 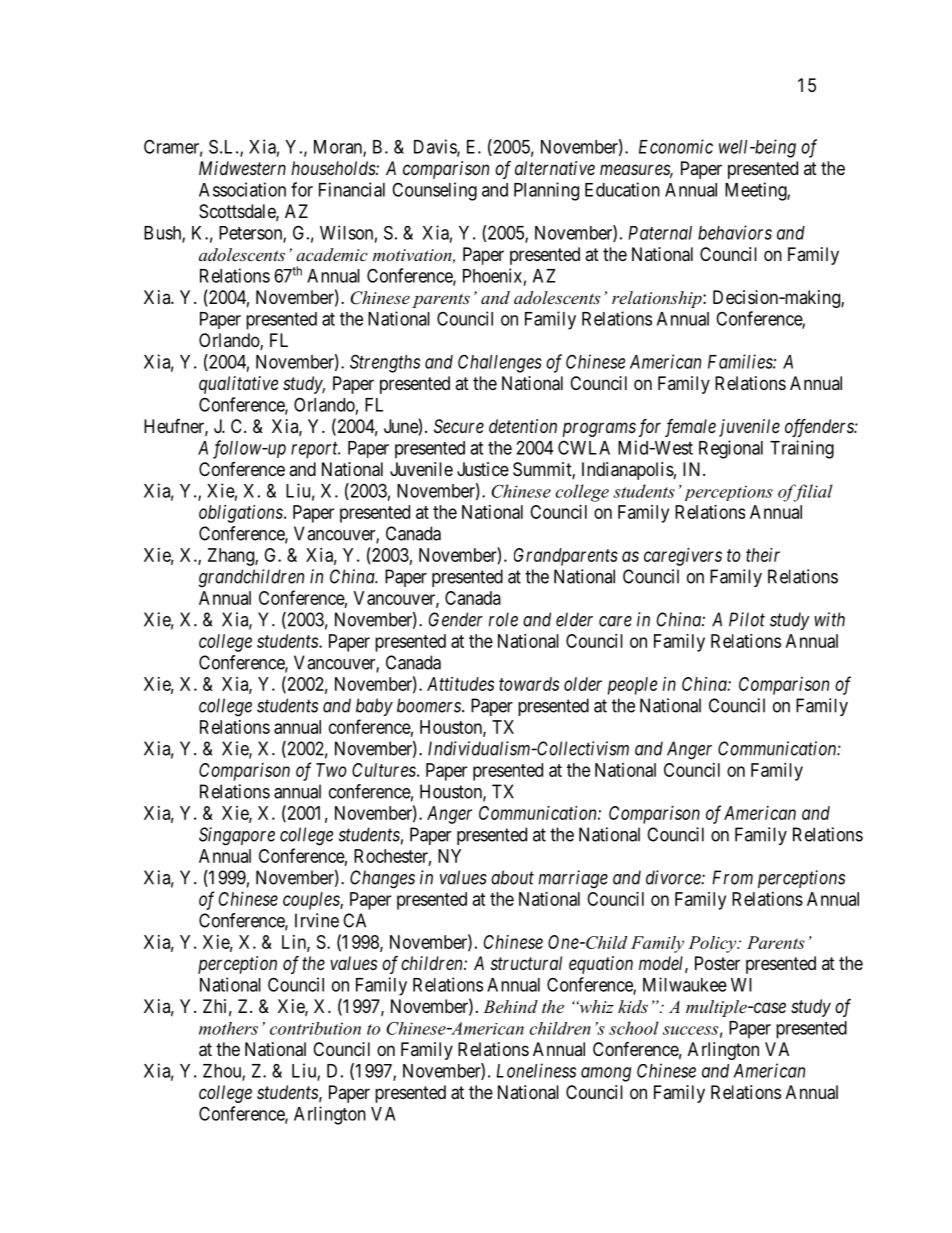 What do you see at coordinates (238, 385) in the image?
I see `qualitative` at bounding box center [238, 385].
